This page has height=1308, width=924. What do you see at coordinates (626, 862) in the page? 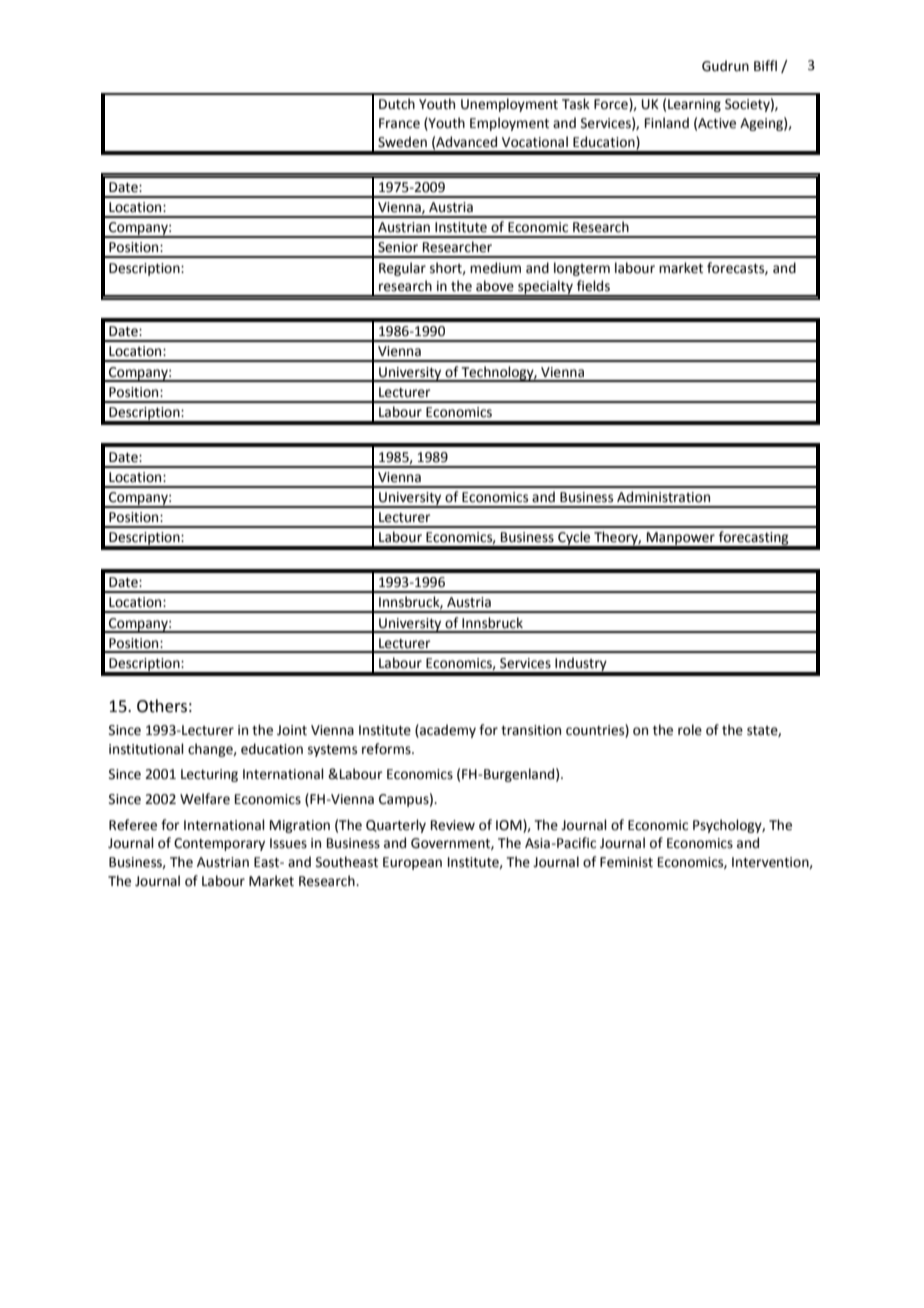
I see `Feminist` at bounding box center [626, 862].
